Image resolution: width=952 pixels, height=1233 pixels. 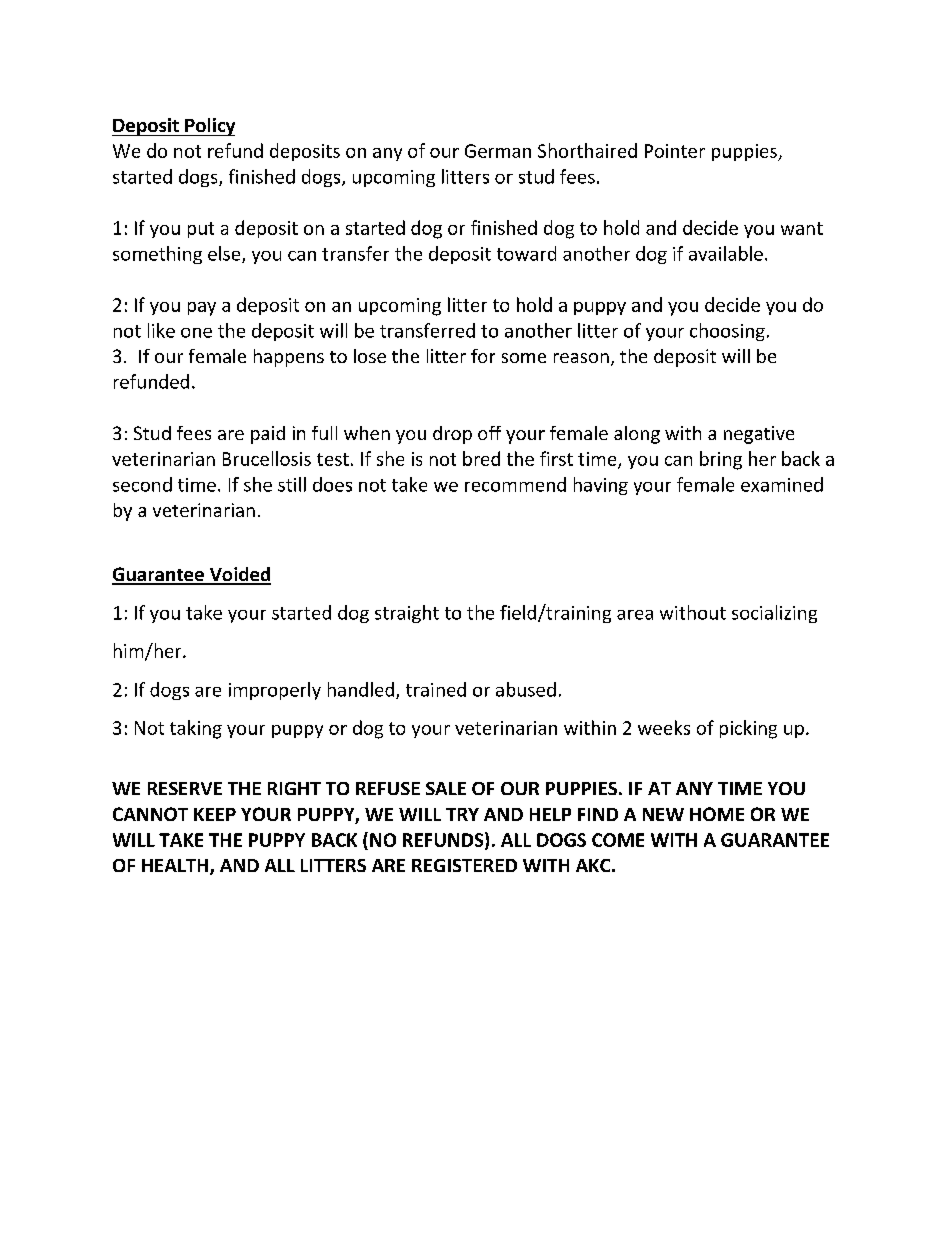 I want to click on Pointer, so click(x=675, y=151).
